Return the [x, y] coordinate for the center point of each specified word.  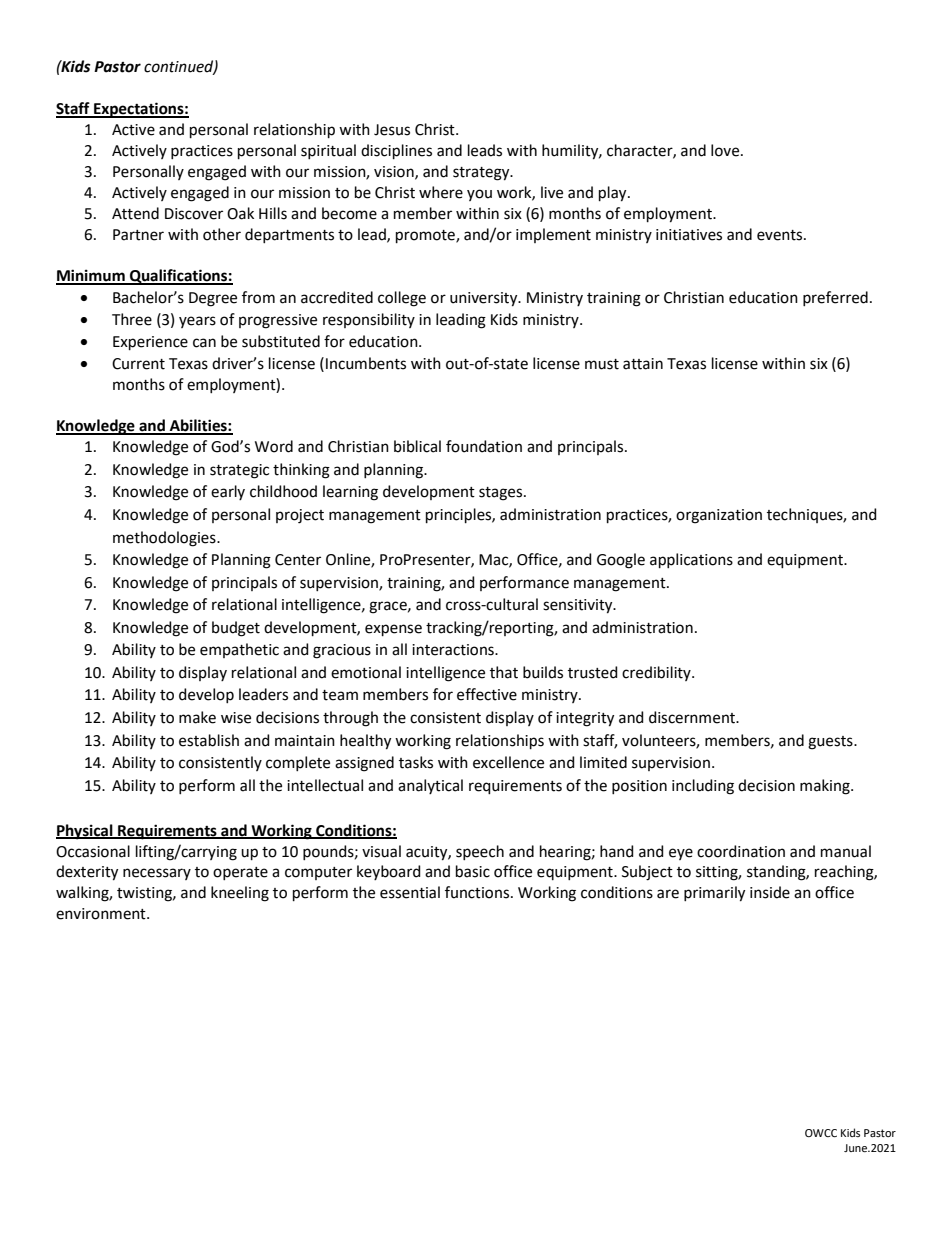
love [726, 150]
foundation [484, 446]
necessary [157, 874]
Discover [194, 214]
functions [478, 892]
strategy [482, 174]
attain [643, 364]
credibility [657, 673]
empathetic [239, 650]
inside [770, 892]
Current [138, 364]
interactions [454, 650]
